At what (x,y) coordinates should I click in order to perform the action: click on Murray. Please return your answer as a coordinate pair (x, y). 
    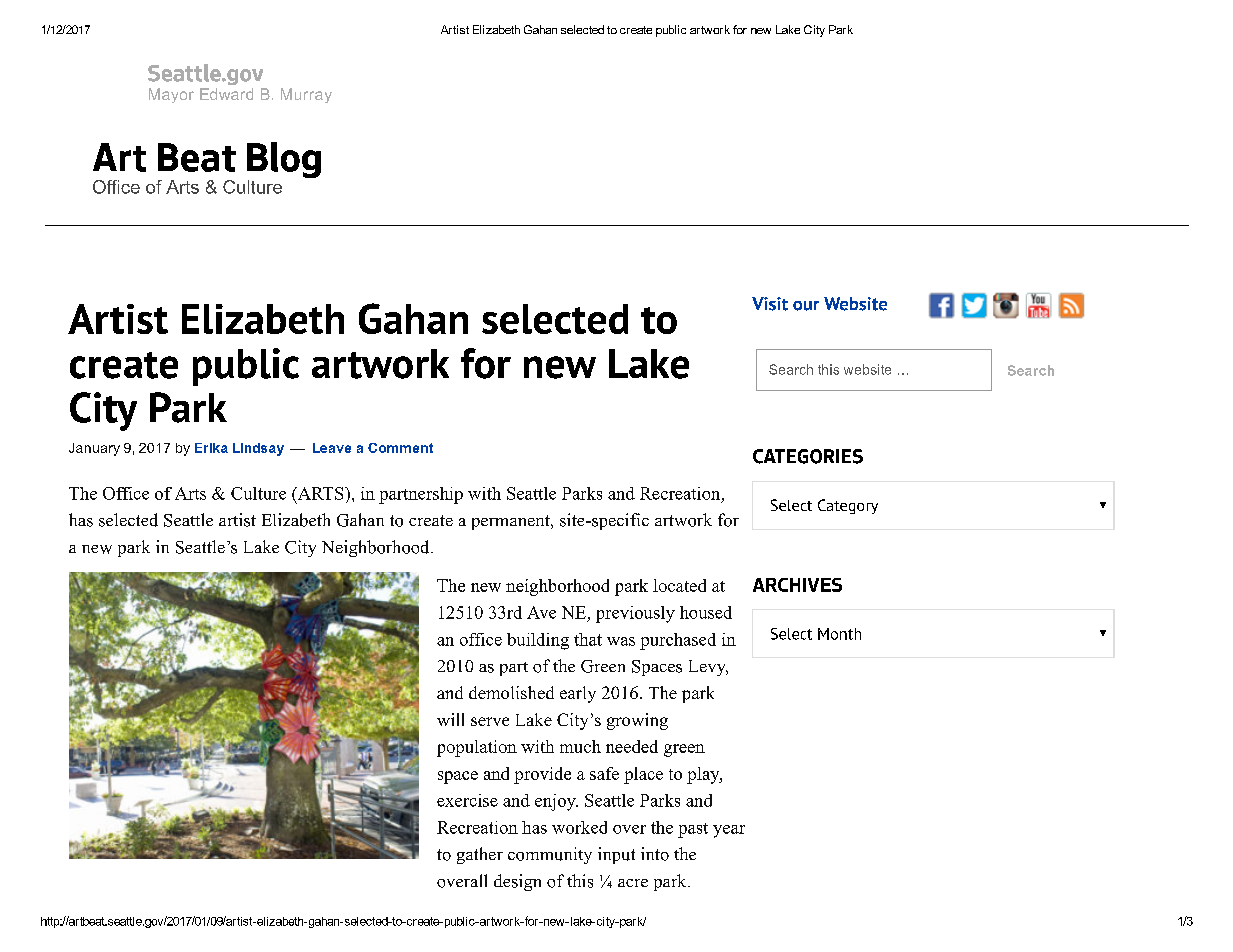
    Looking at the image, I should click on (306, 95).
